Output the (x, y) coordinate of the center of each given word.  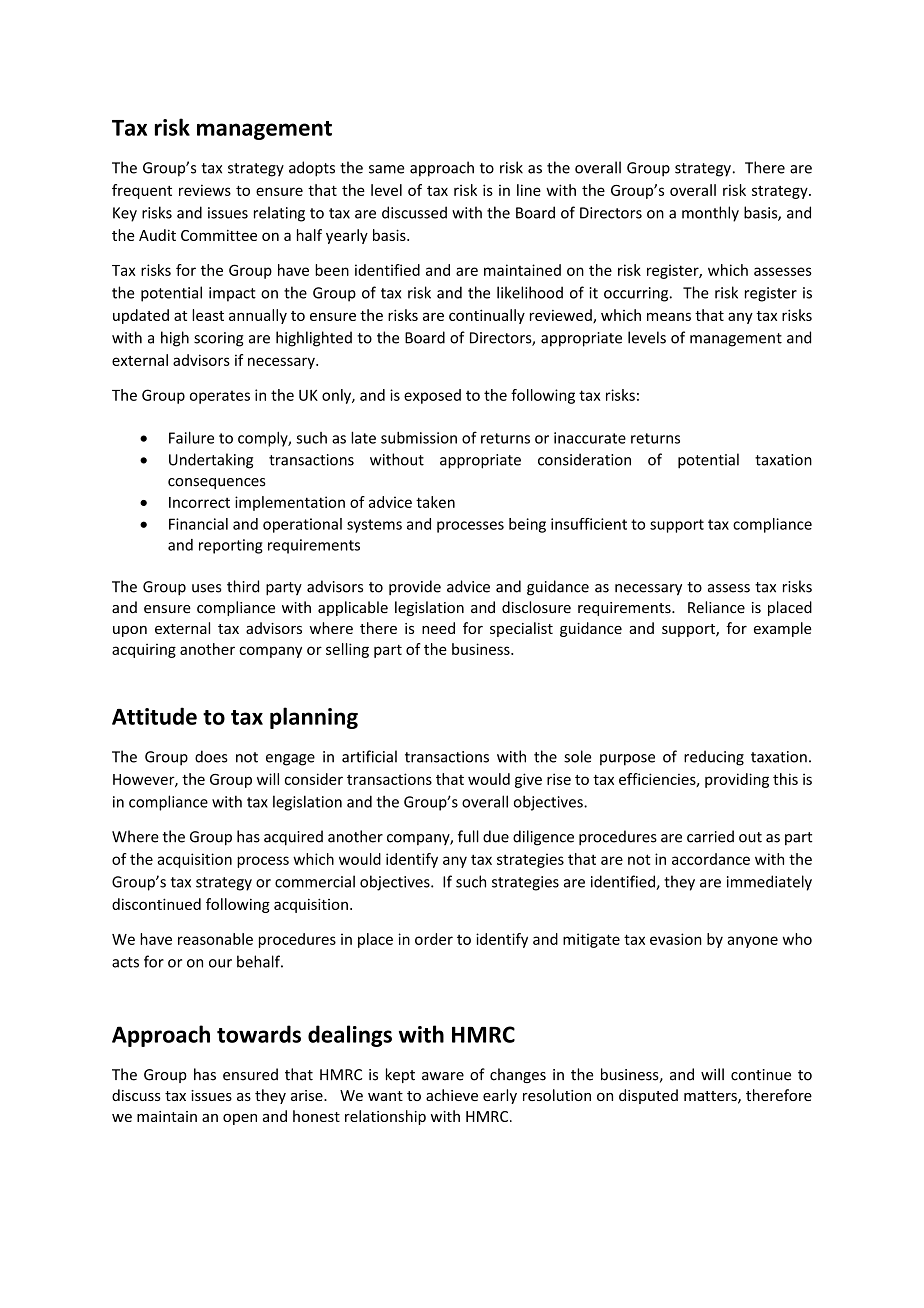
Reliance (716, 607)
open (240, 1119)
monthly (710, 214)
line (529, 190)
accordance (711, 859)
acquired (293, 838)
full (468, 836)
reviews (205, 190)
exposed (432, 396)
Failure (191, 437)
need (438, 628)
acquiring (144, 650)
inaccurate (590, 438)
